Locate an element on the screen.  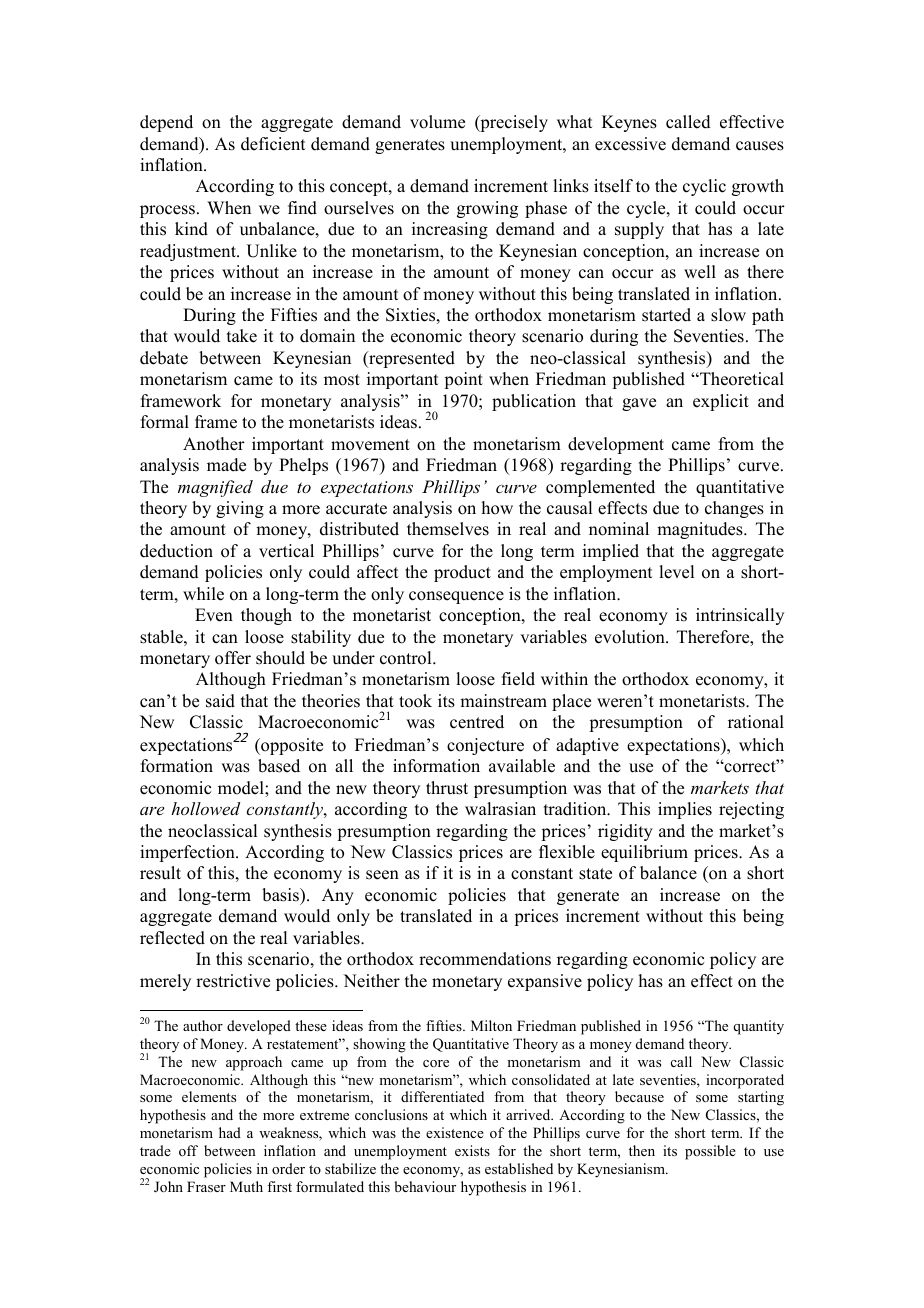
offer is located at coordinates (233, 658).
